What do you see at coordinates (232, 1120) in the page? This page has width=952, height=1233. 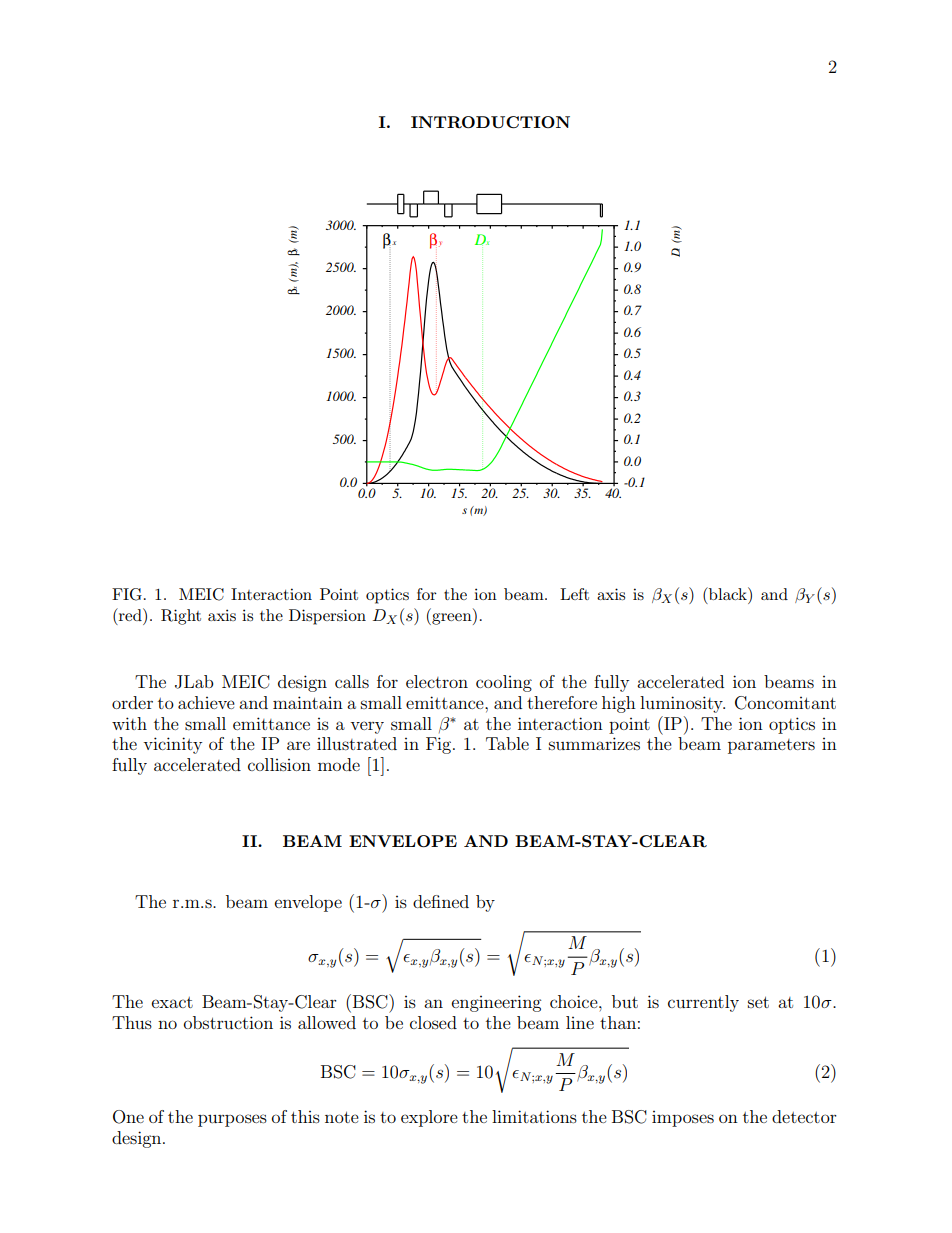 I see `purposes` at bounding box center [232, 1120].
